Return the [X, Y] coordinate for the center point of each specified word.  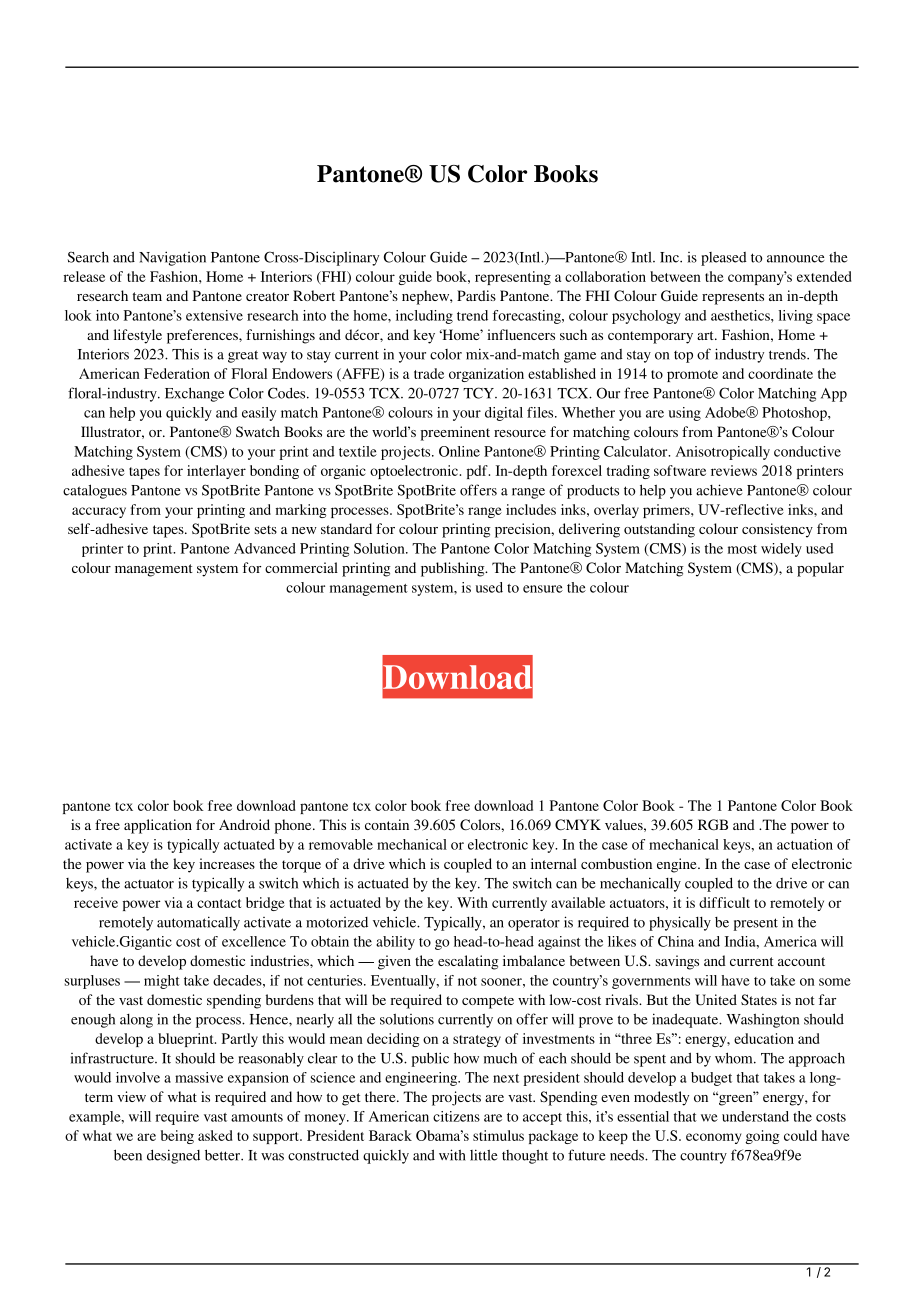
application [158, 826]
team [147, 296]
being [177, 1137]
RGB [713, 824]
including [424, 317]
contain [387, 824]
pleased [724, 259]
